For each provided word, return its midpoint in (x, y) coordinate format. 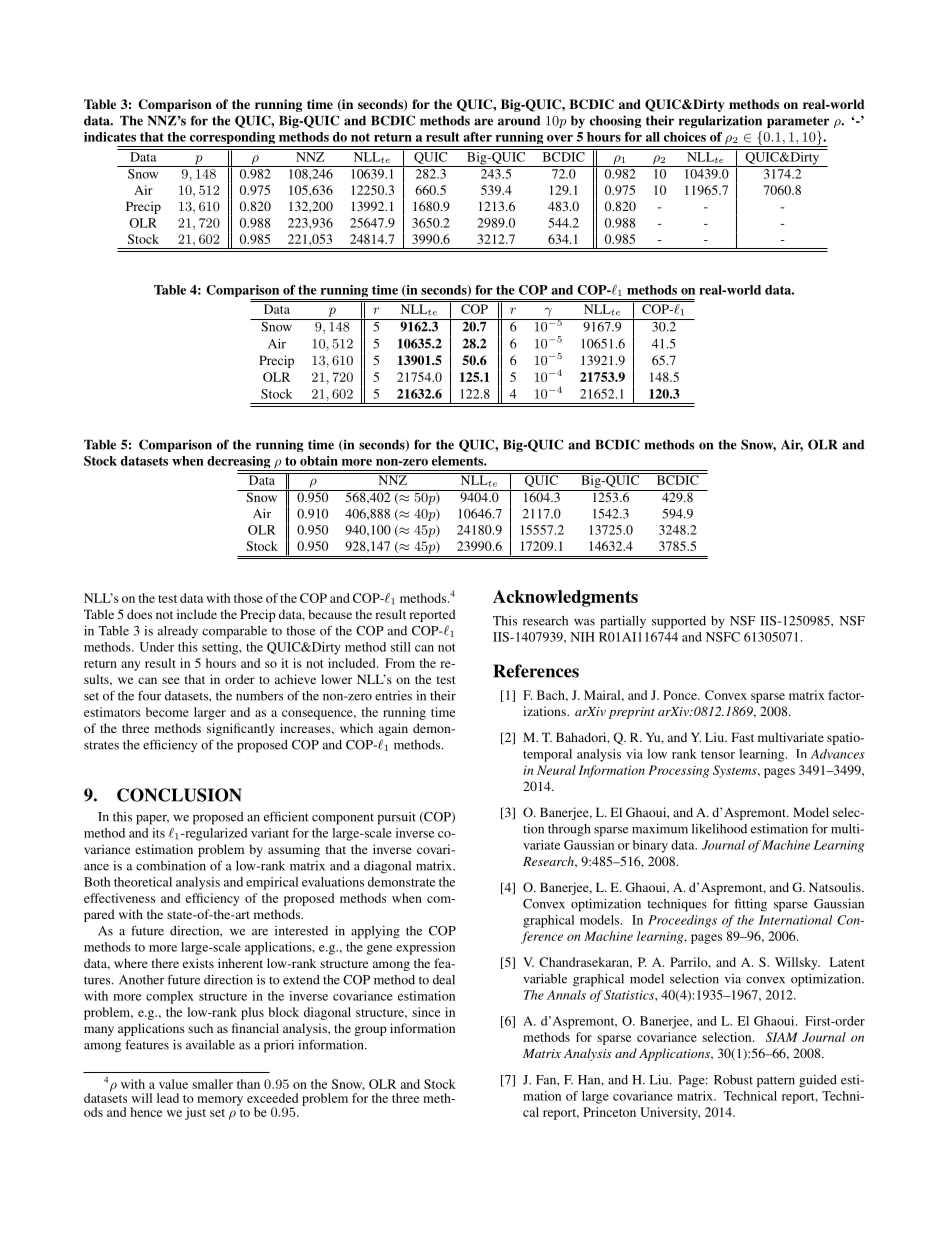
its (158, 833)
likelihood (719, 829)
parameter (798, 122)
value (173, 1084)
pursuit (396, 818)
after (477, 137)
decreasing (240, 463)
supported (679, 622)
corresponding (232, 139)
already (178, 632)
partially (623, 622)
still (401, 647)
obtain (319, 461)
